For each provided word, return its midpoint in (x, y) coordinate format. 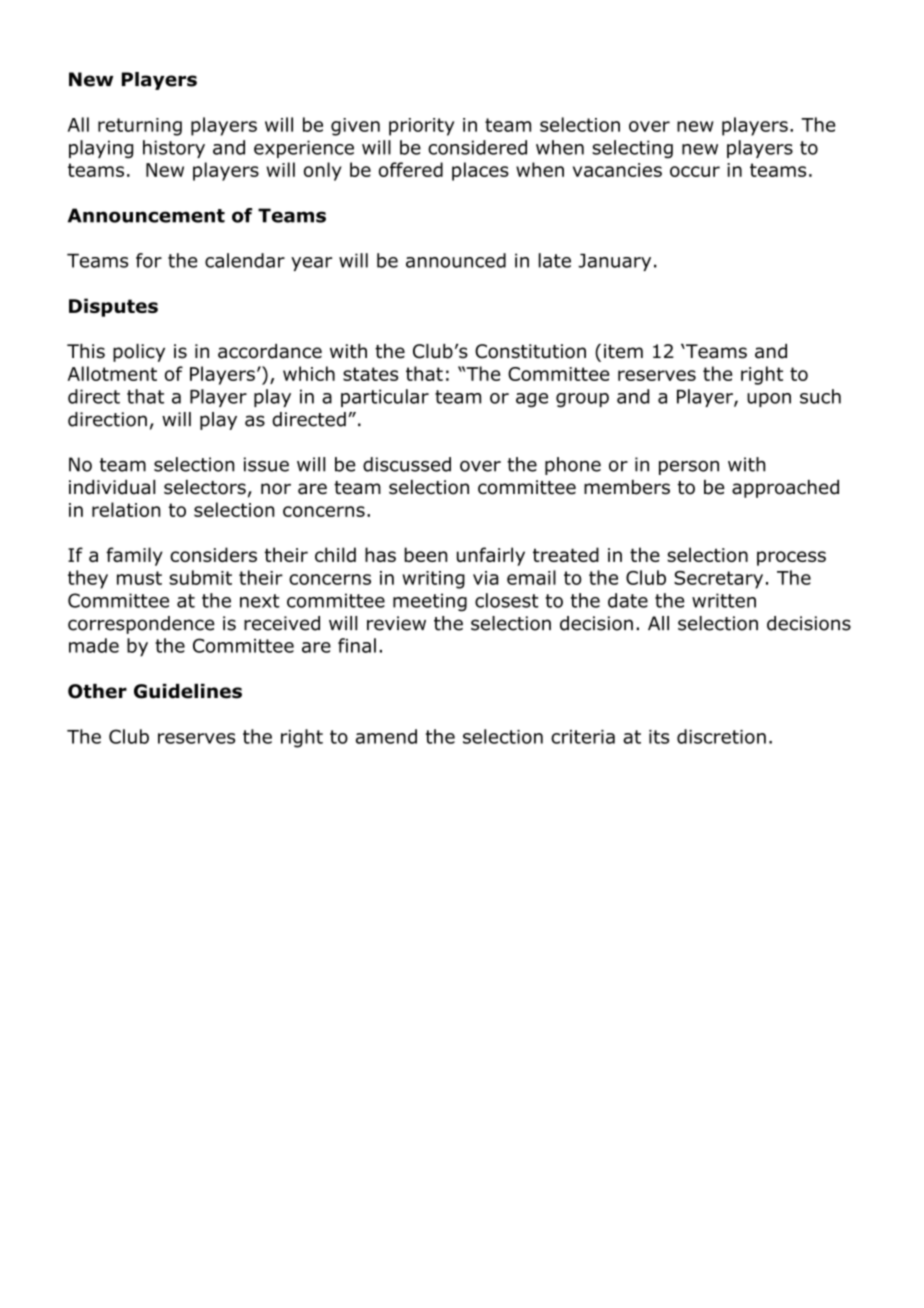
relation (126, 509)
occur (695, 171)
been (425, 554)
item (623, 351)
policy (139, 353)
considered (477, 147)
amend (386, 736)
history (174, 149)
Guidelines (188, 691)
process (791, 558)
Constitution (530, 351)
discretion (721, 736)
